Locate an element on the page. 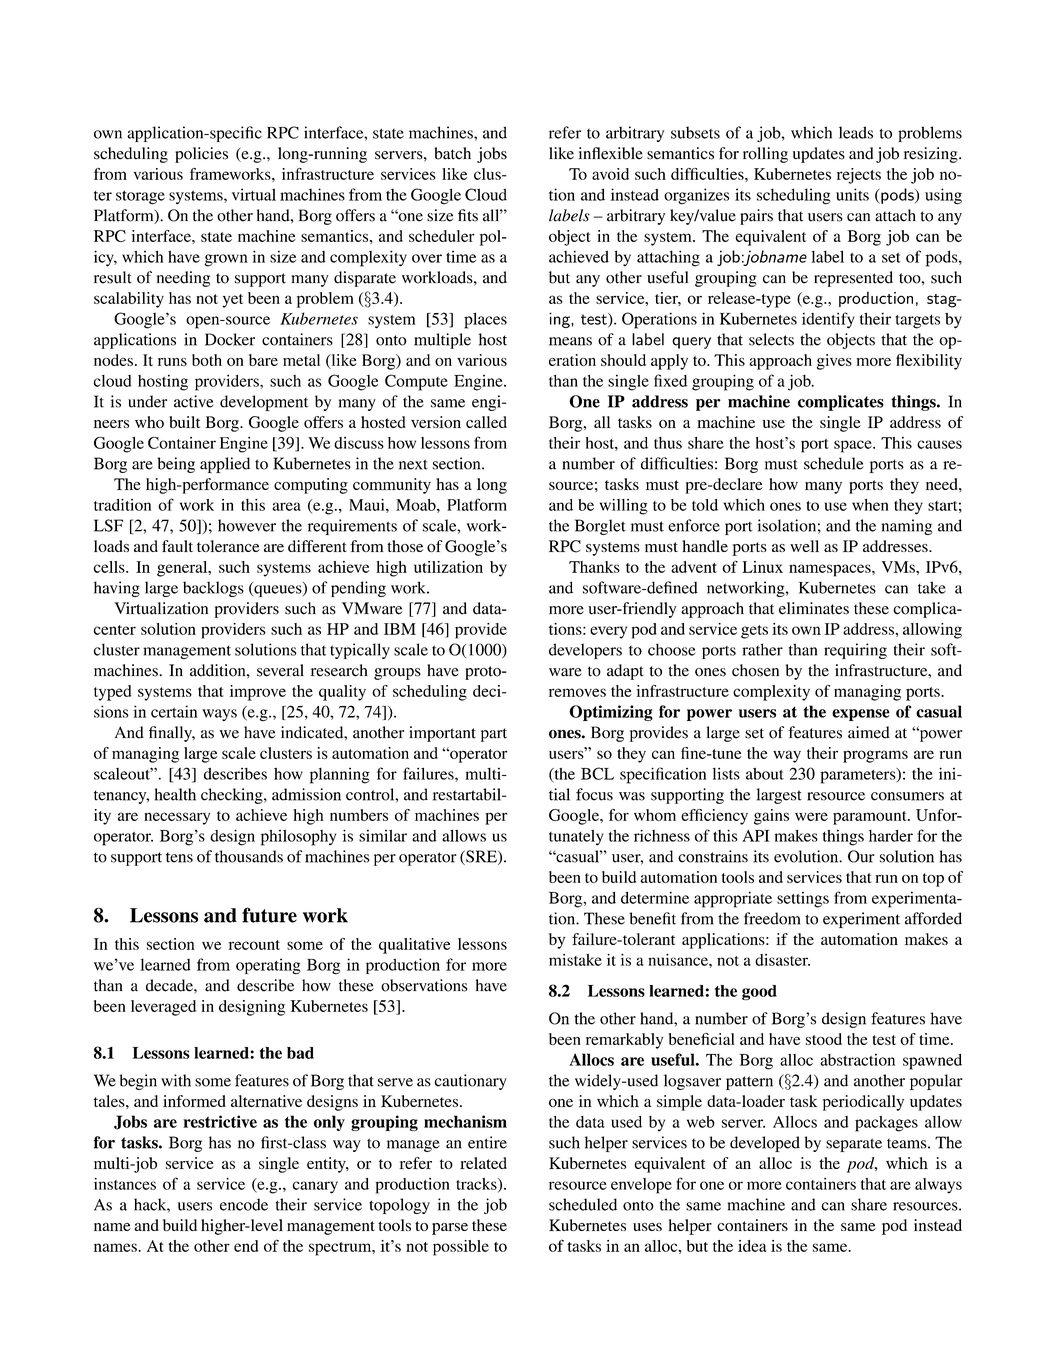 The image size is (1059, 1370). batch is located at coordinates (453, 153).
